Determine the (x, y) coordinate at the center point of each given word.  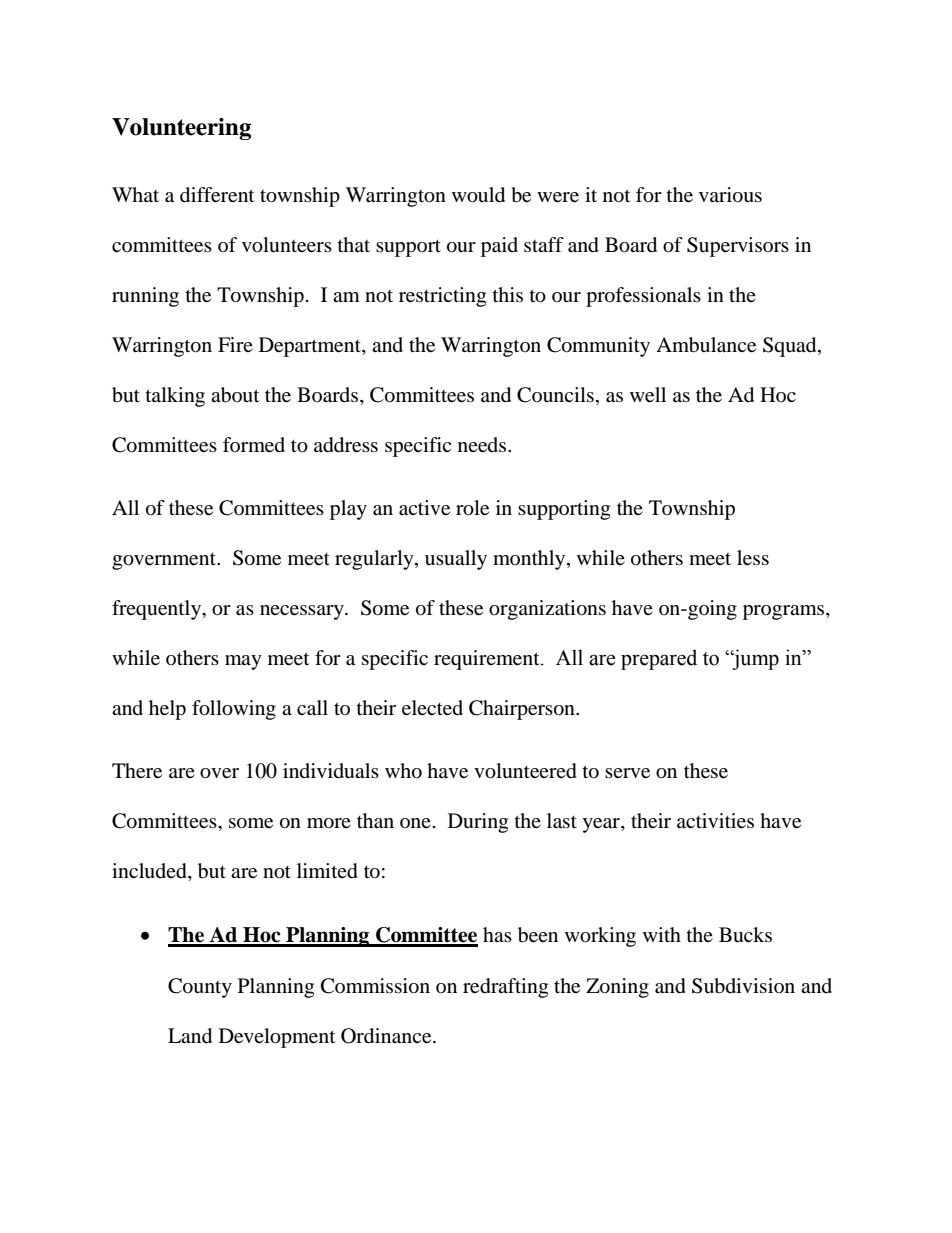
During (478, 823)
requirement (488, 660)
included (150, 872)
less (753, 558)
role (472, 508)
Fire (235, 344)
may (243, 662)
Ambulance (706, 345)
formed (254, 445)
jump (754, 659)
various (730, 195)
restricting (442, 297)
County (200, 988)
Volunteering (181, 129)
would (478, 195)
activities (715, 821)
